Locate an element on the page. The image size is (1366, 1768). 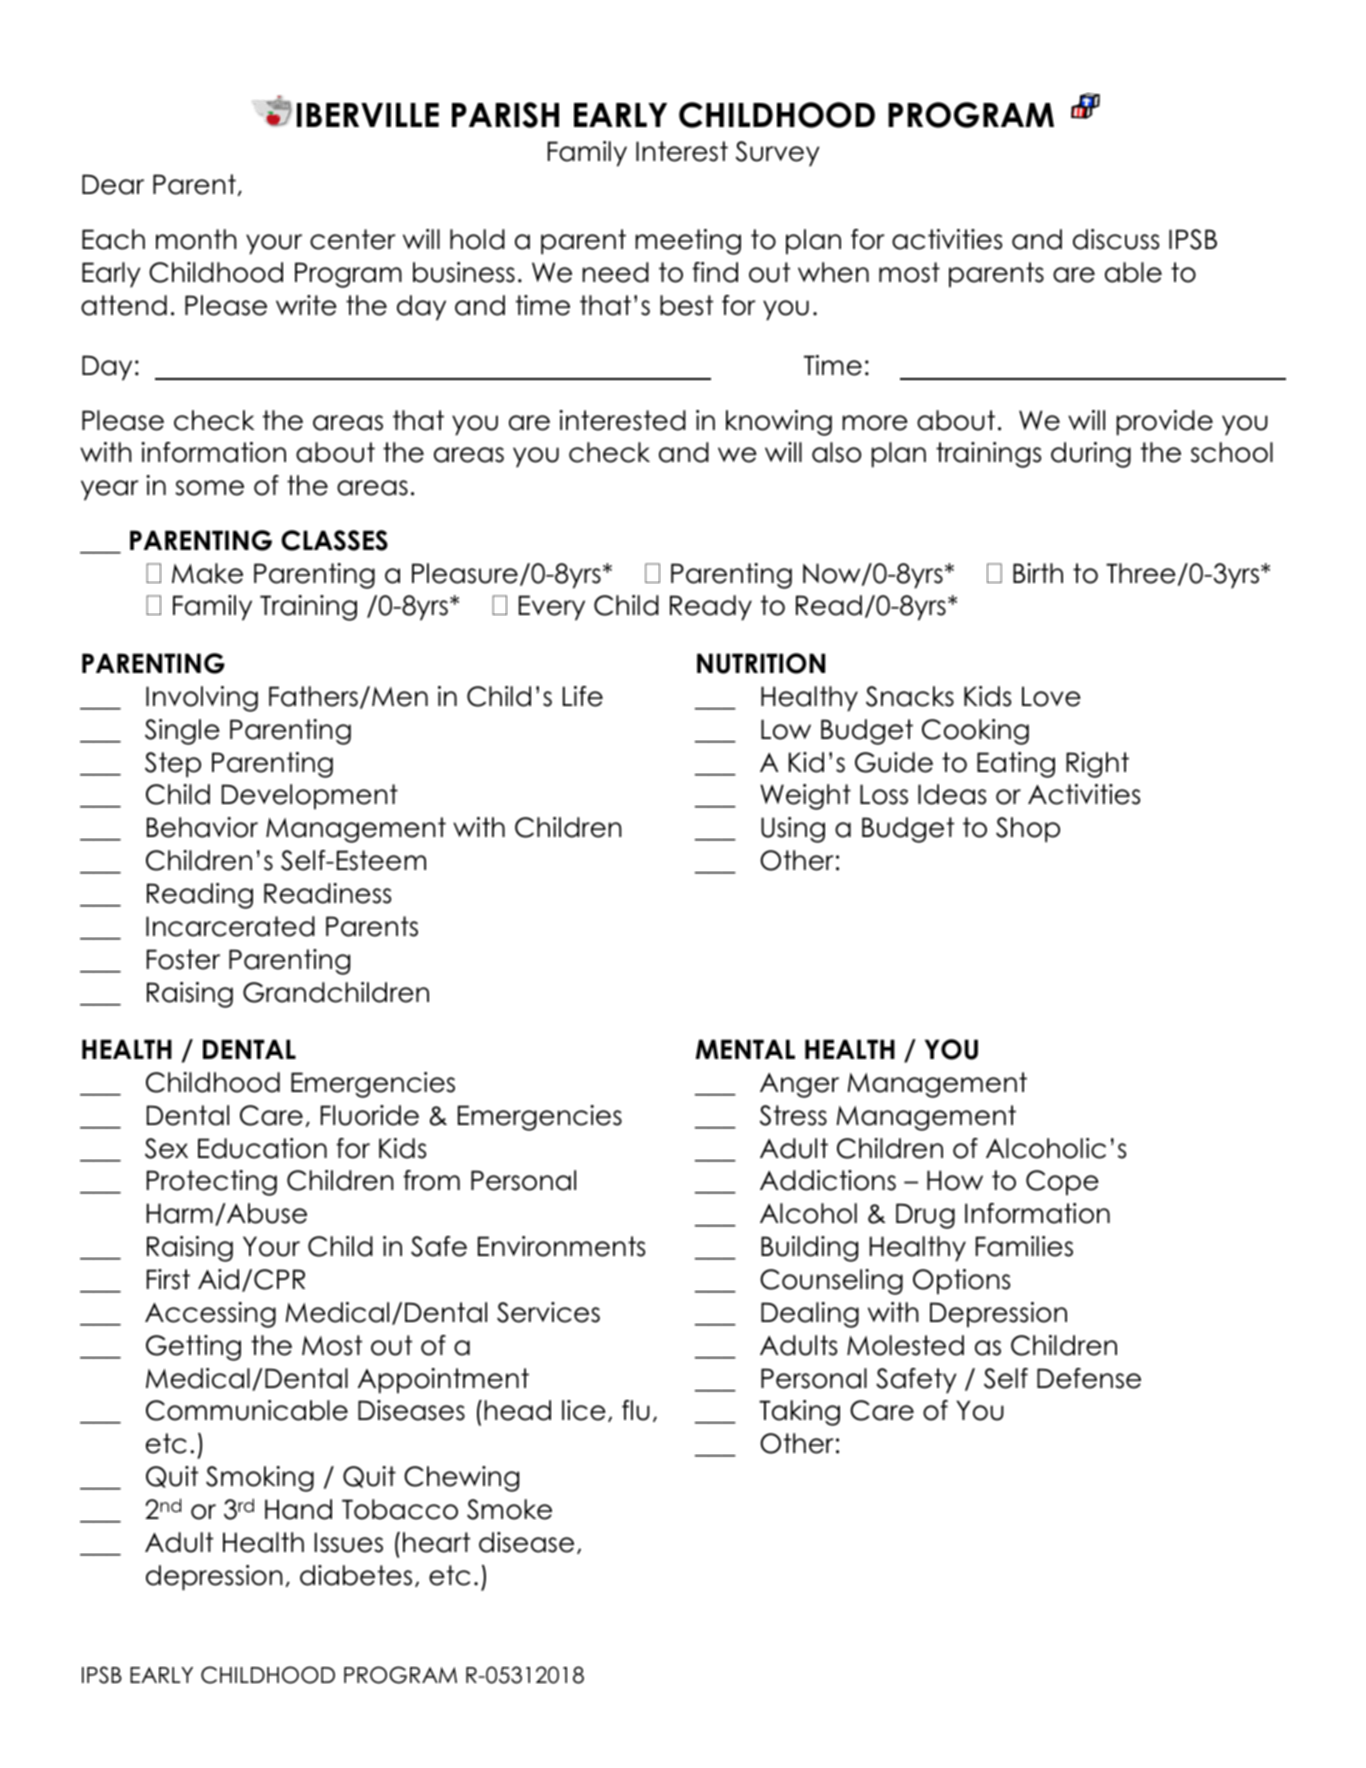
Education is located at coordinates (262, 1148).
